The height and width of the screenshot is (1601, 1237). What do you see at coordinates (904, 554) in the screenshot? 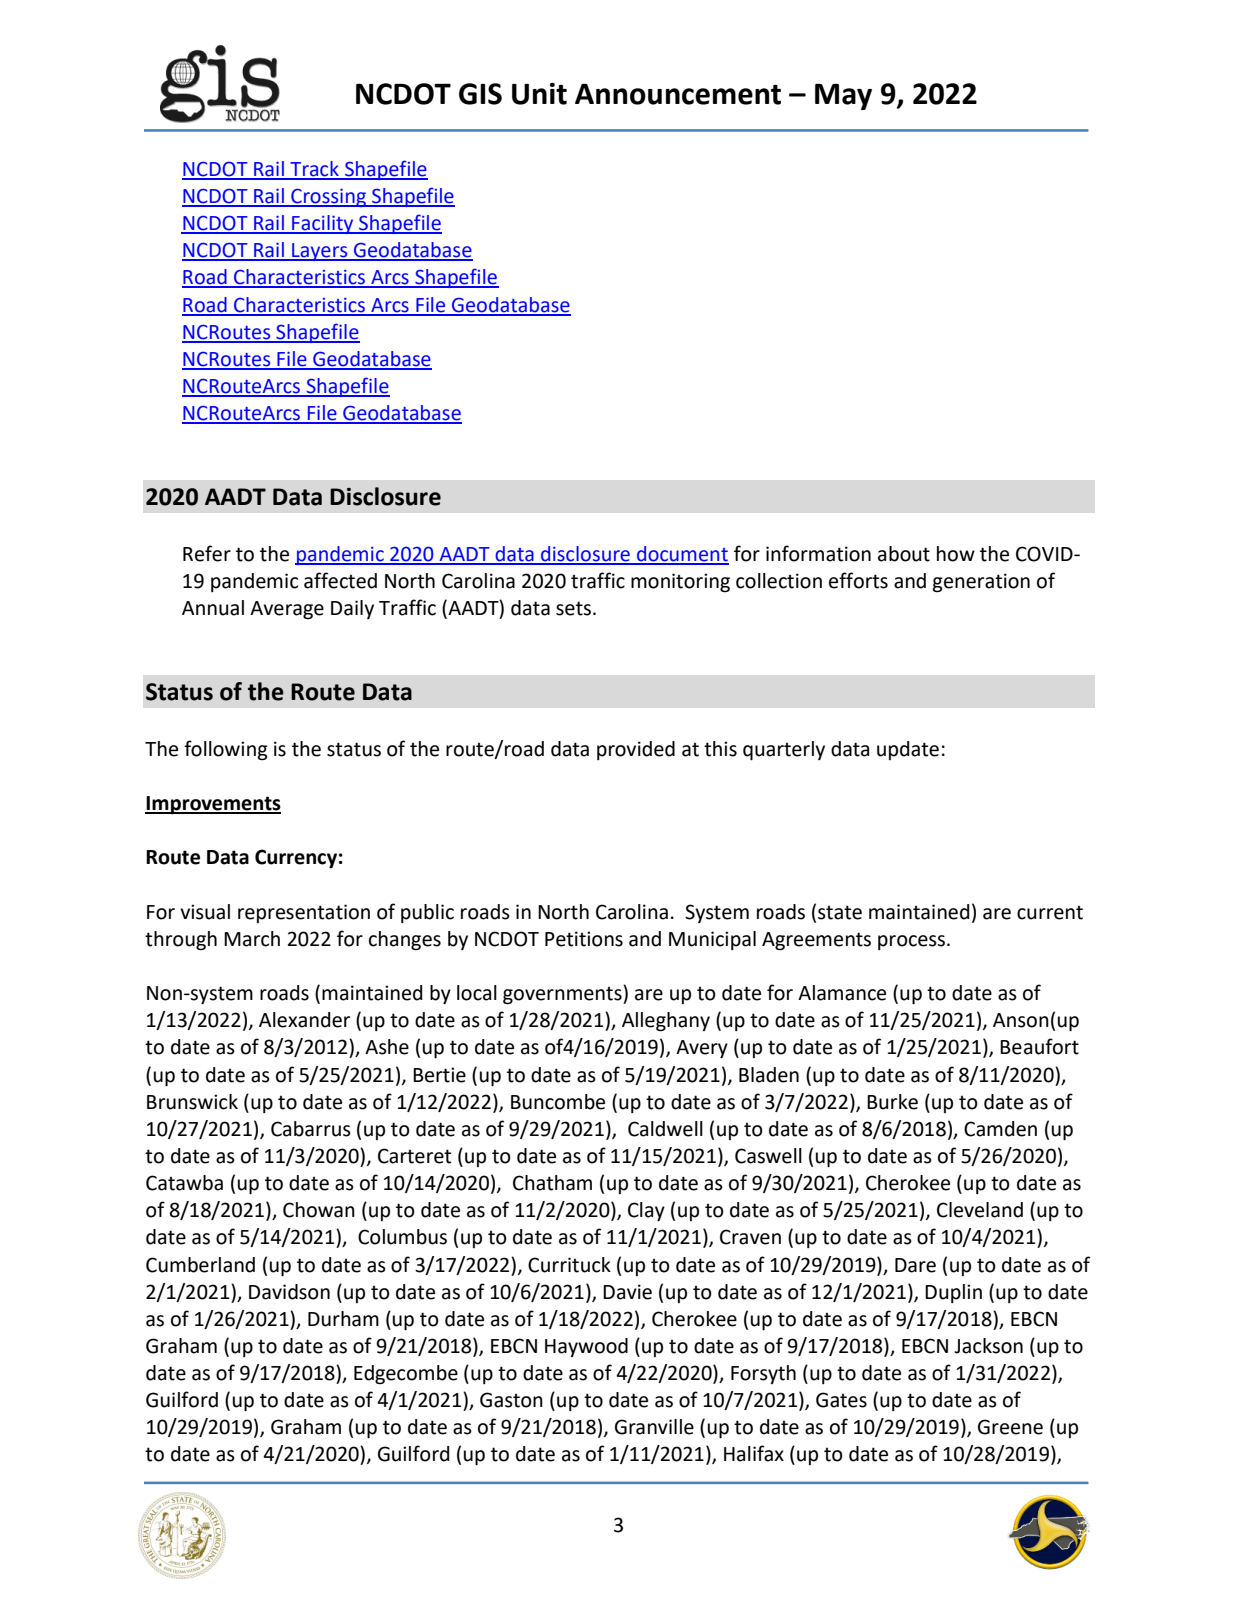
I see `about` at bounding box center [904, 554].
